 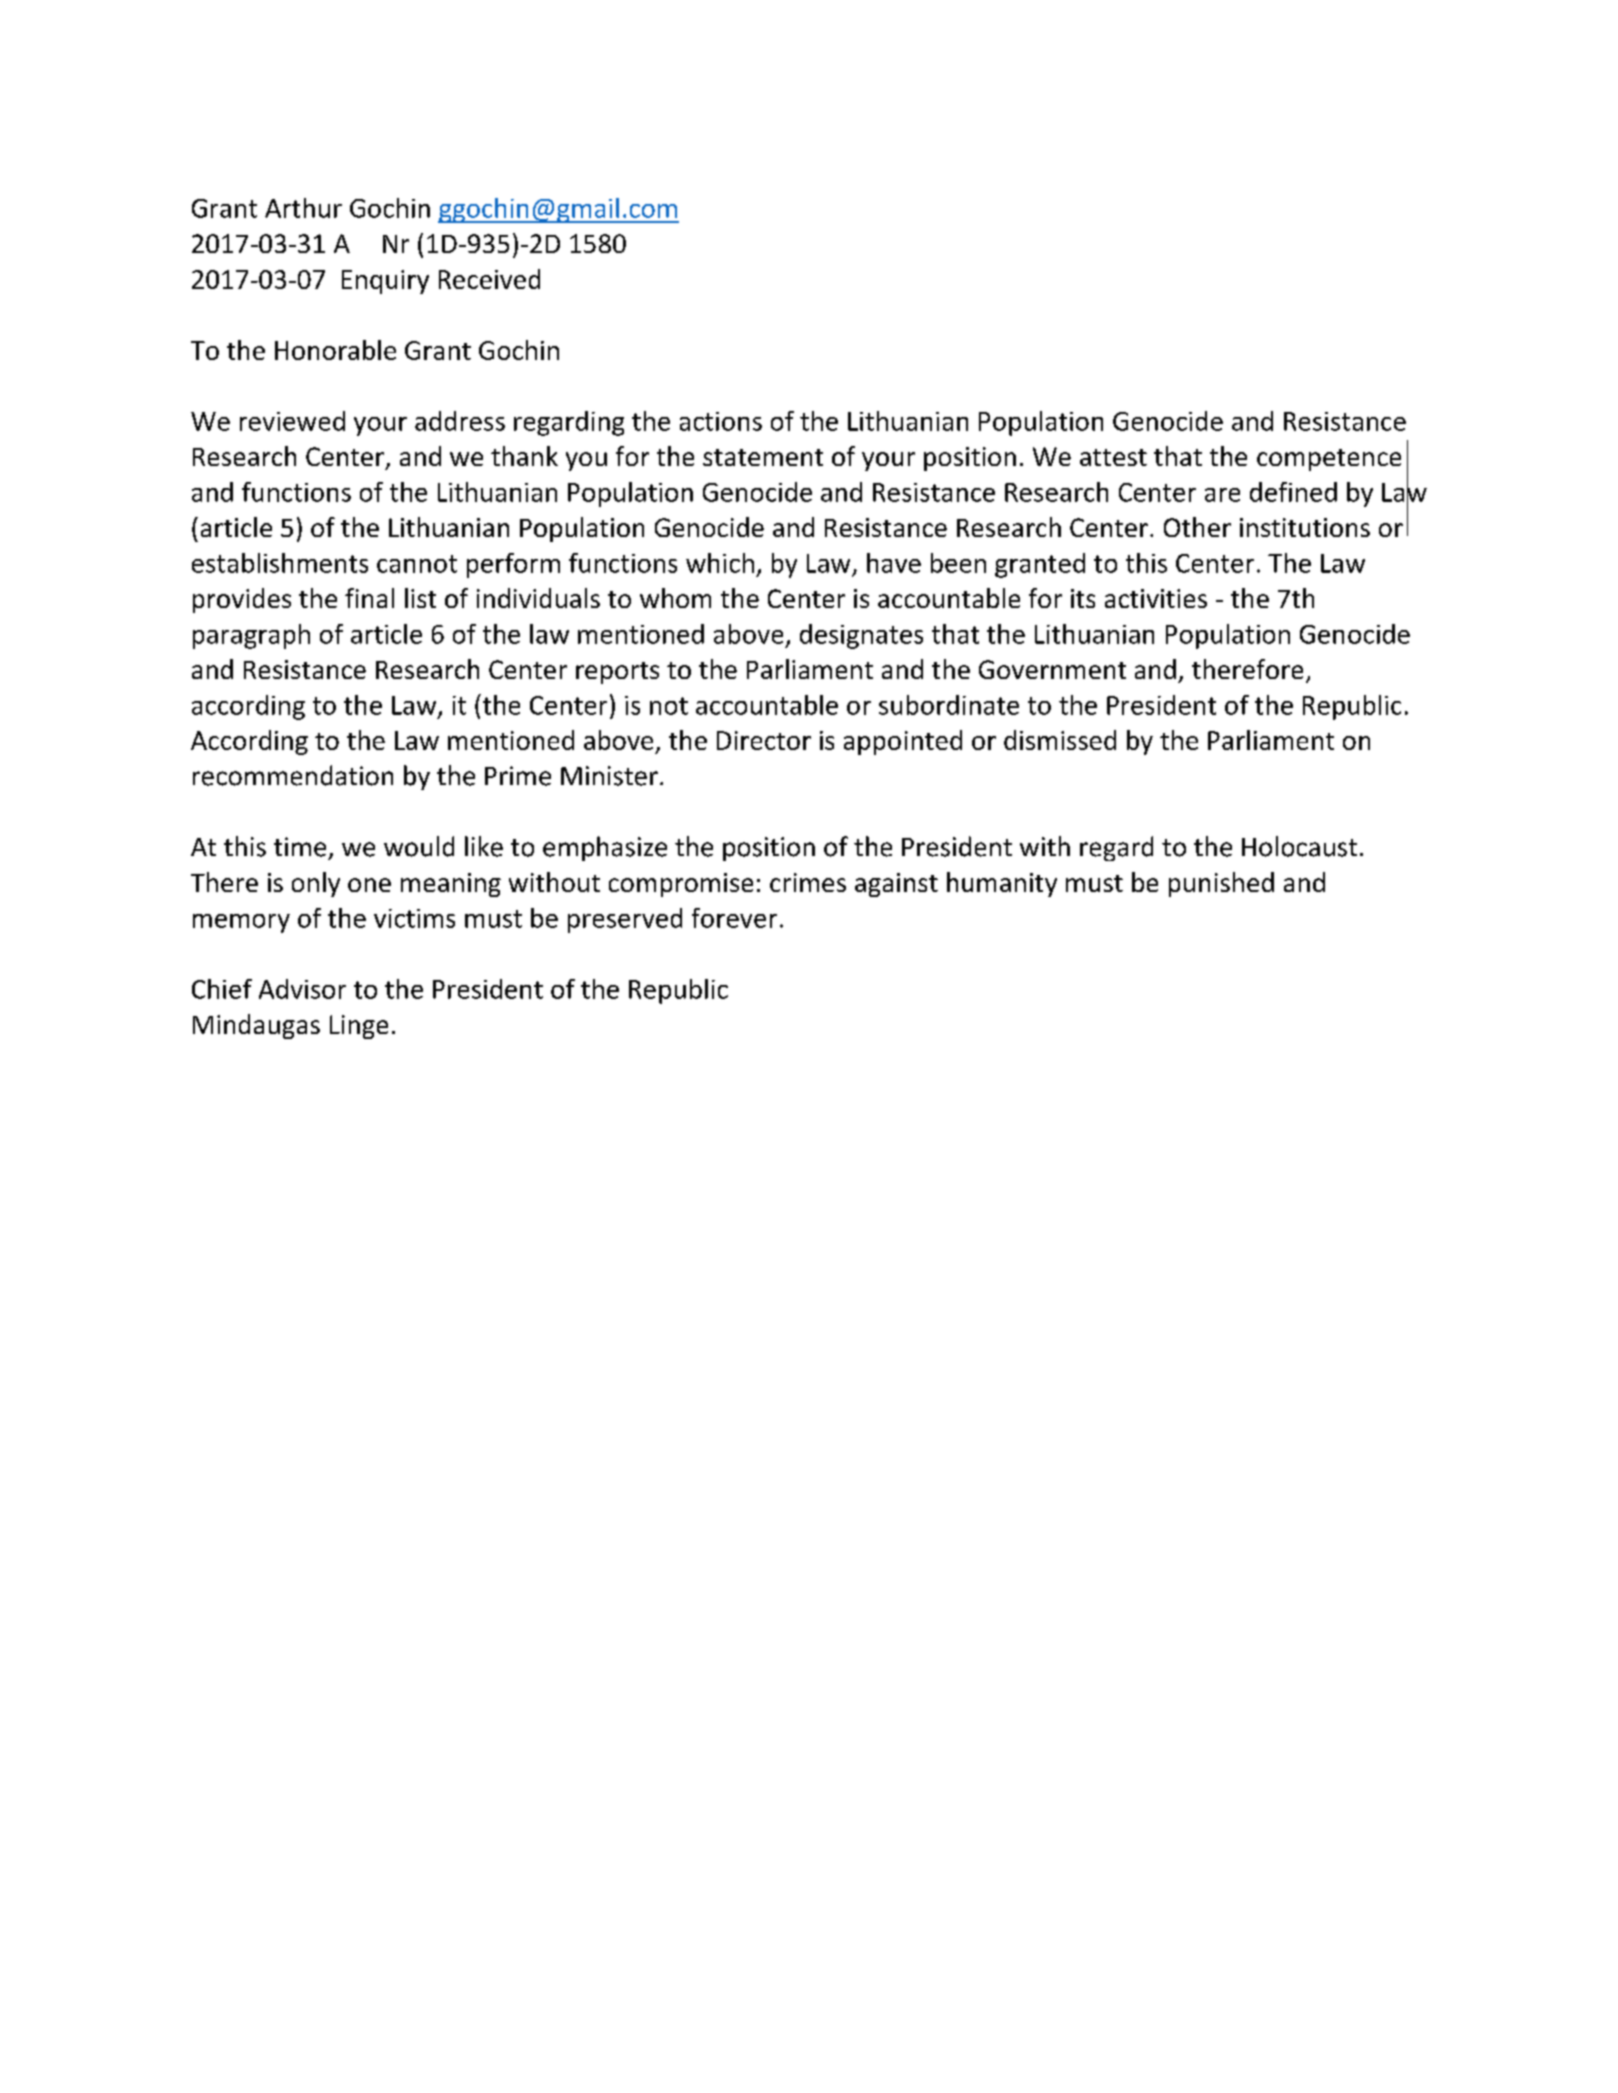 I want to click on time, so click(x=300, y=847).
